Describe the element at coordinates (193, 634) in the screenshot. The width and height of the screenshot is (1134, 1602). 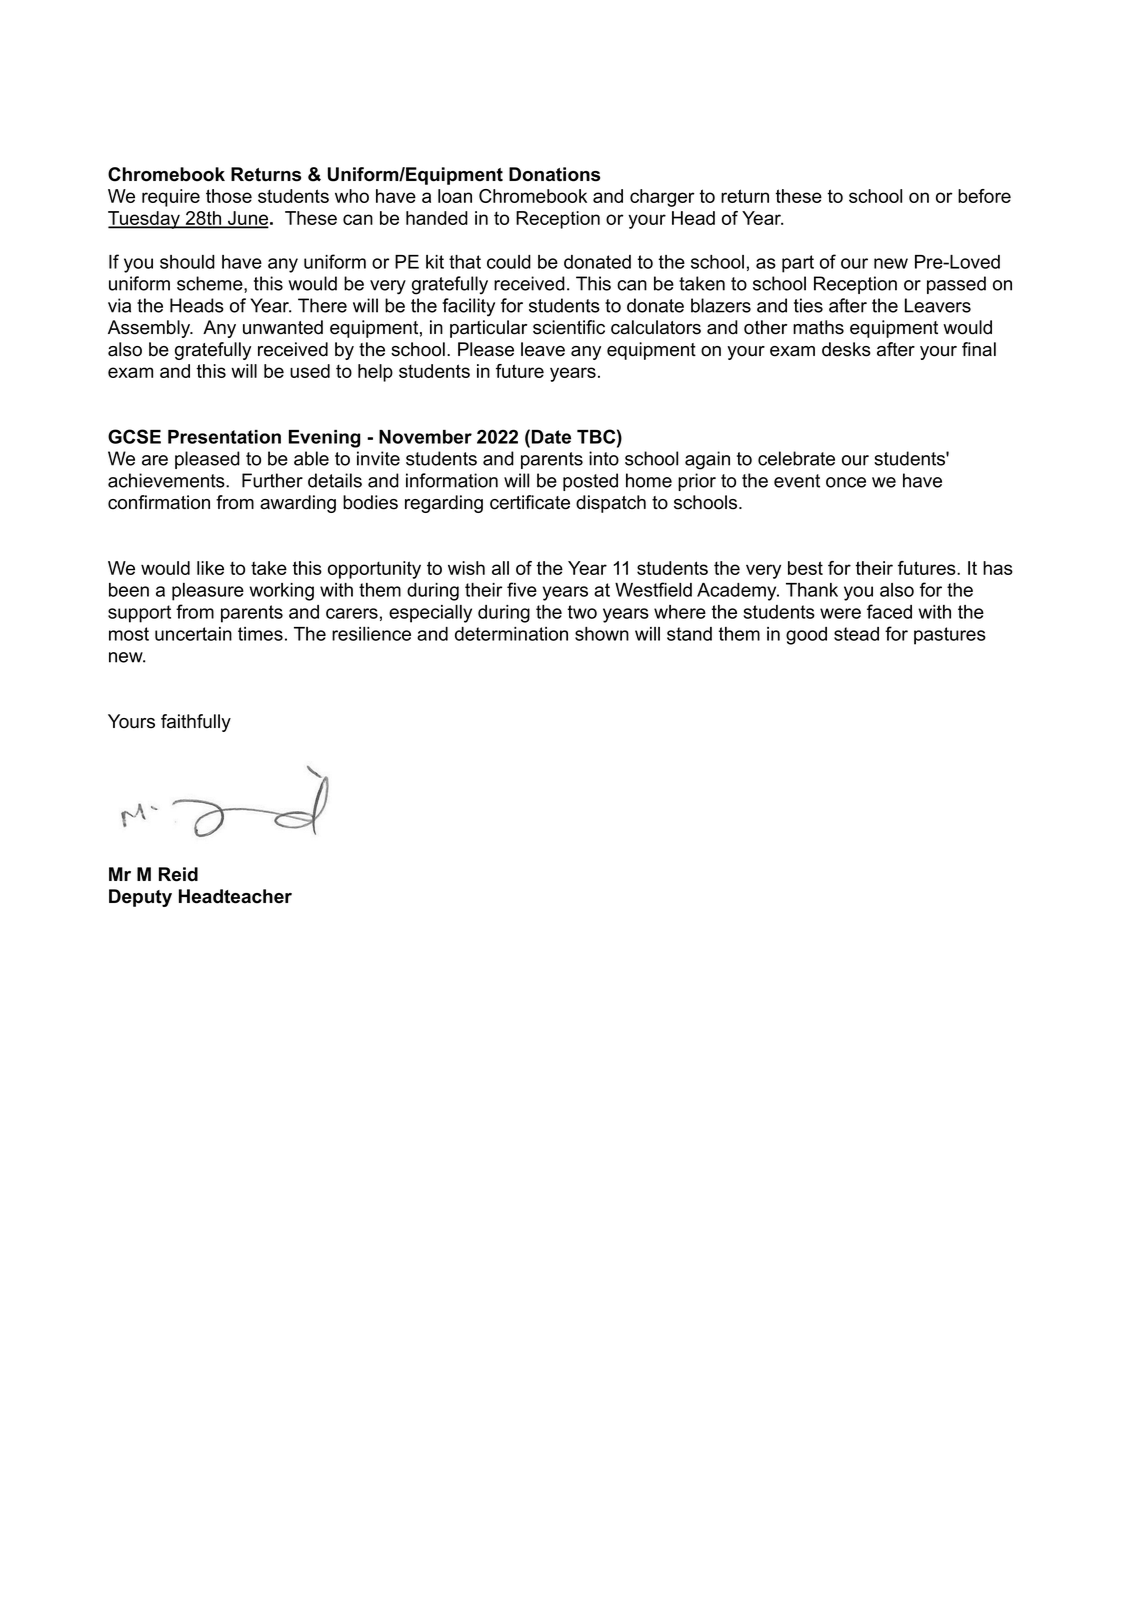
I see `uncertain` at that location.
